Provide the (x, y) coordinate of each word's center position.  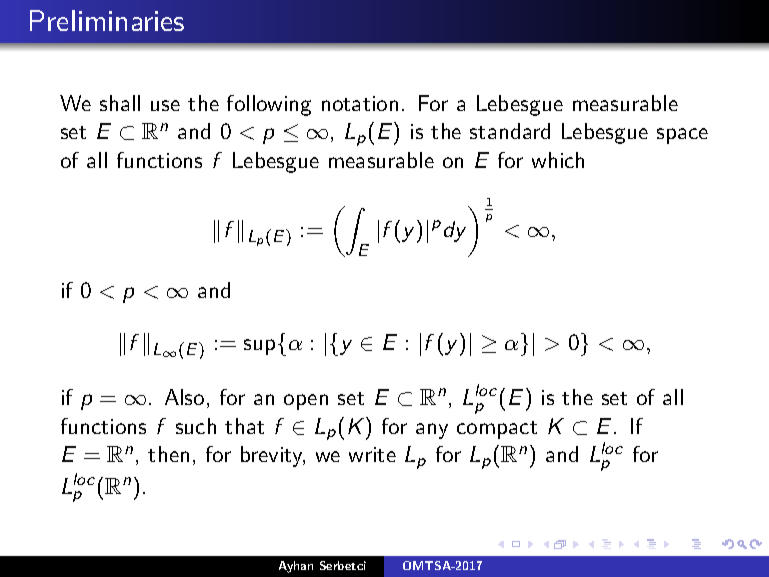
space (682, 136)
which (558, 160)
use (165, 105)
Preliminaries (107, 20)
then (168, 454)
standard (510, 131)
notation (360, 103)
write (372, 454)
